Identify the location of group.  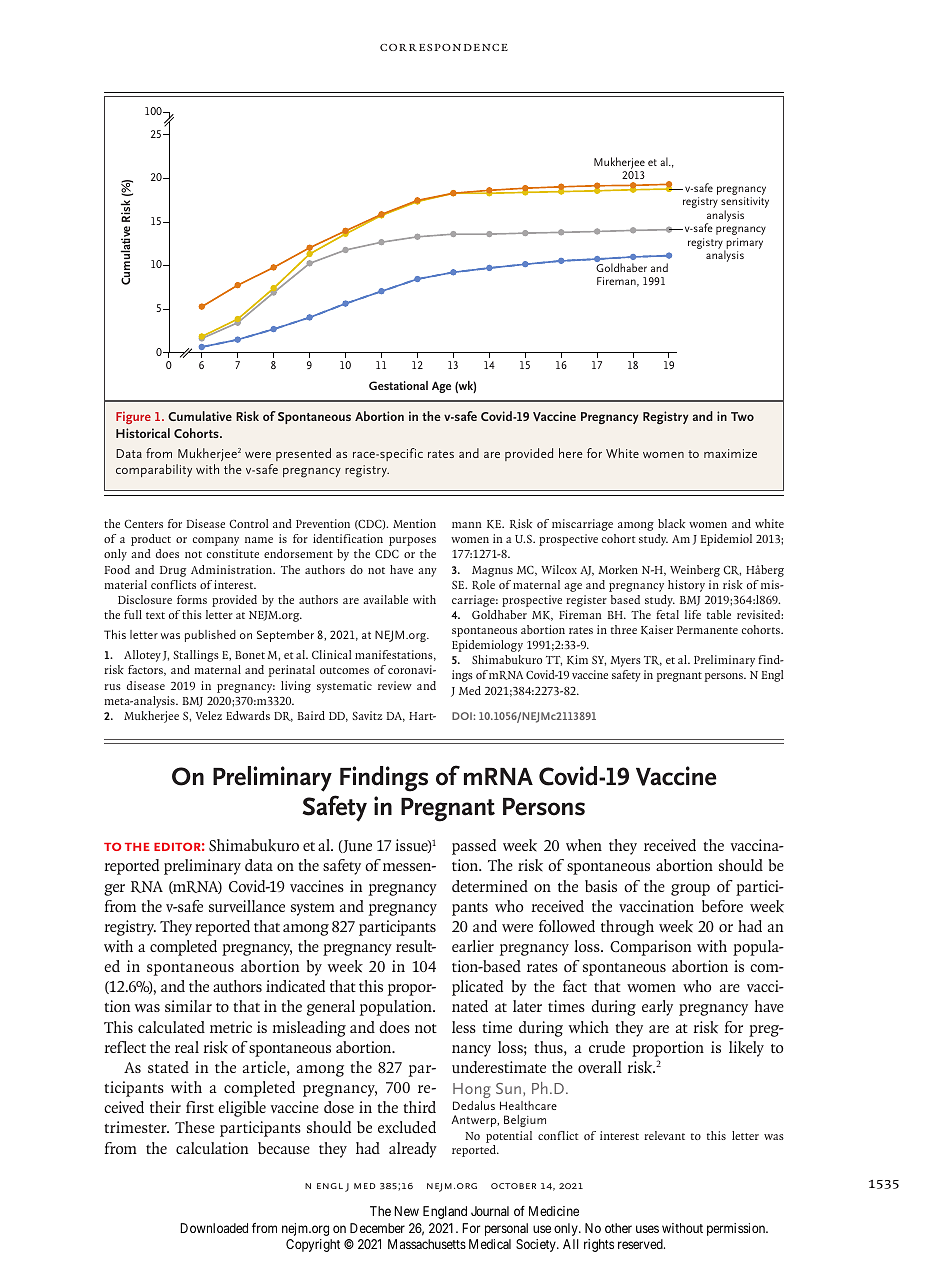
(690, 890).
